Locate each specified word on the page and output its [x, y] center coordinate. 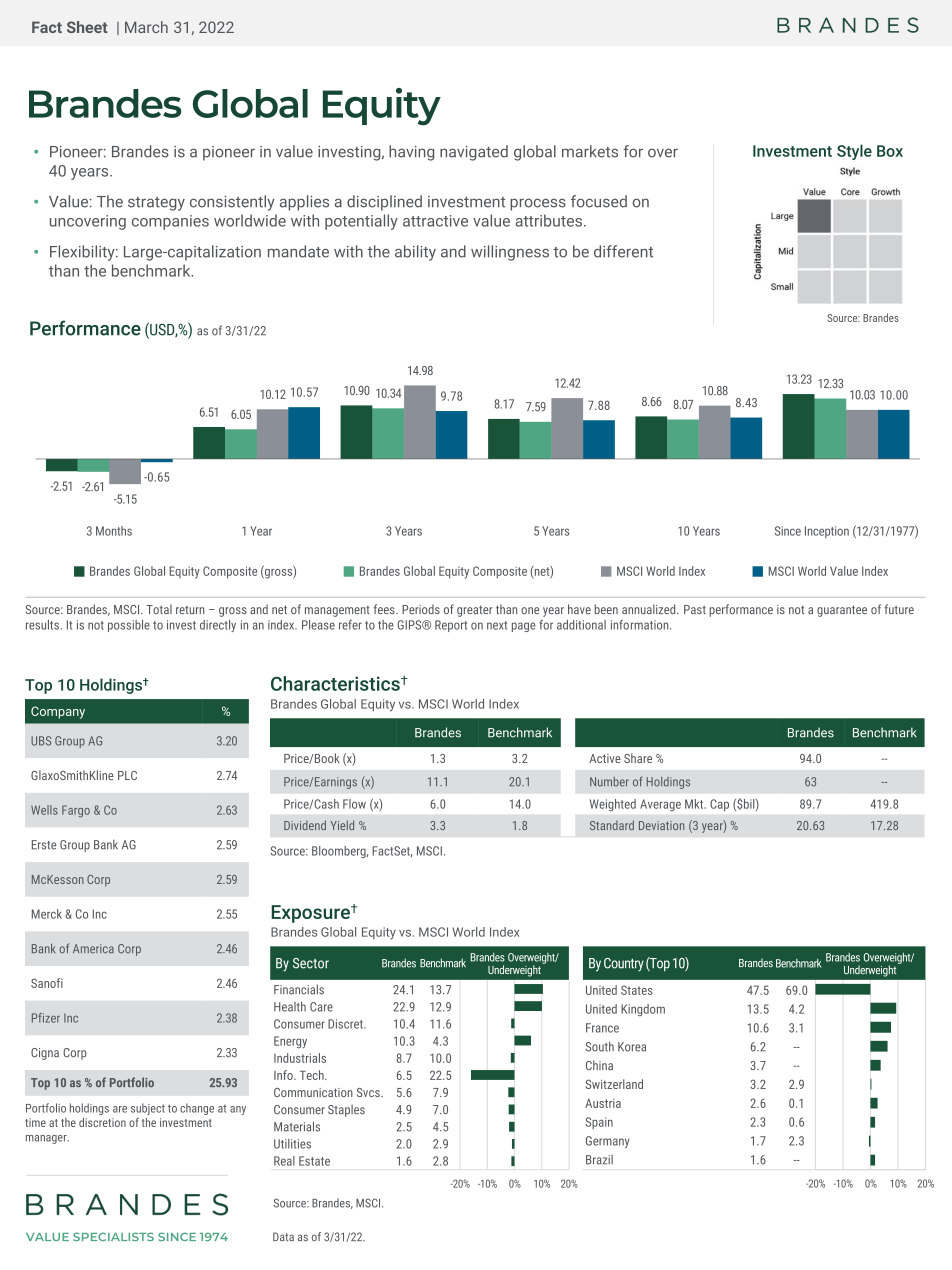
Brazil [599, 1160]
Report [451, 626]
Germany [608, 1142]
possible [129, 626]
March [146, 27]
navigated [474, 153]
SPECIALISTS [113, 1236]
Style [854, 152]
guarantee [842, 611]
